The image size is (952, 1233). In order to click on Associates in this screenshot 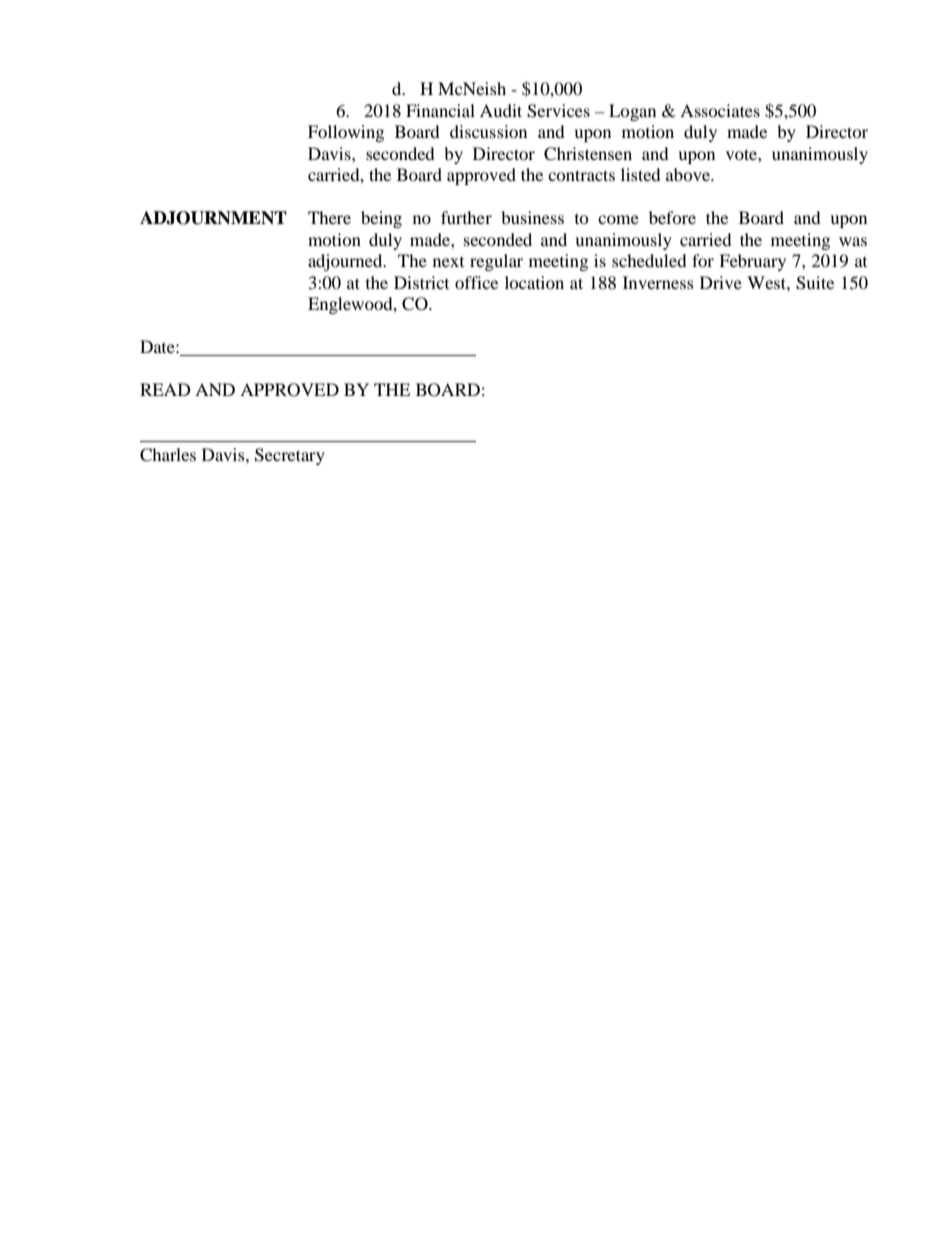, I will do `click(720, 110)`.
